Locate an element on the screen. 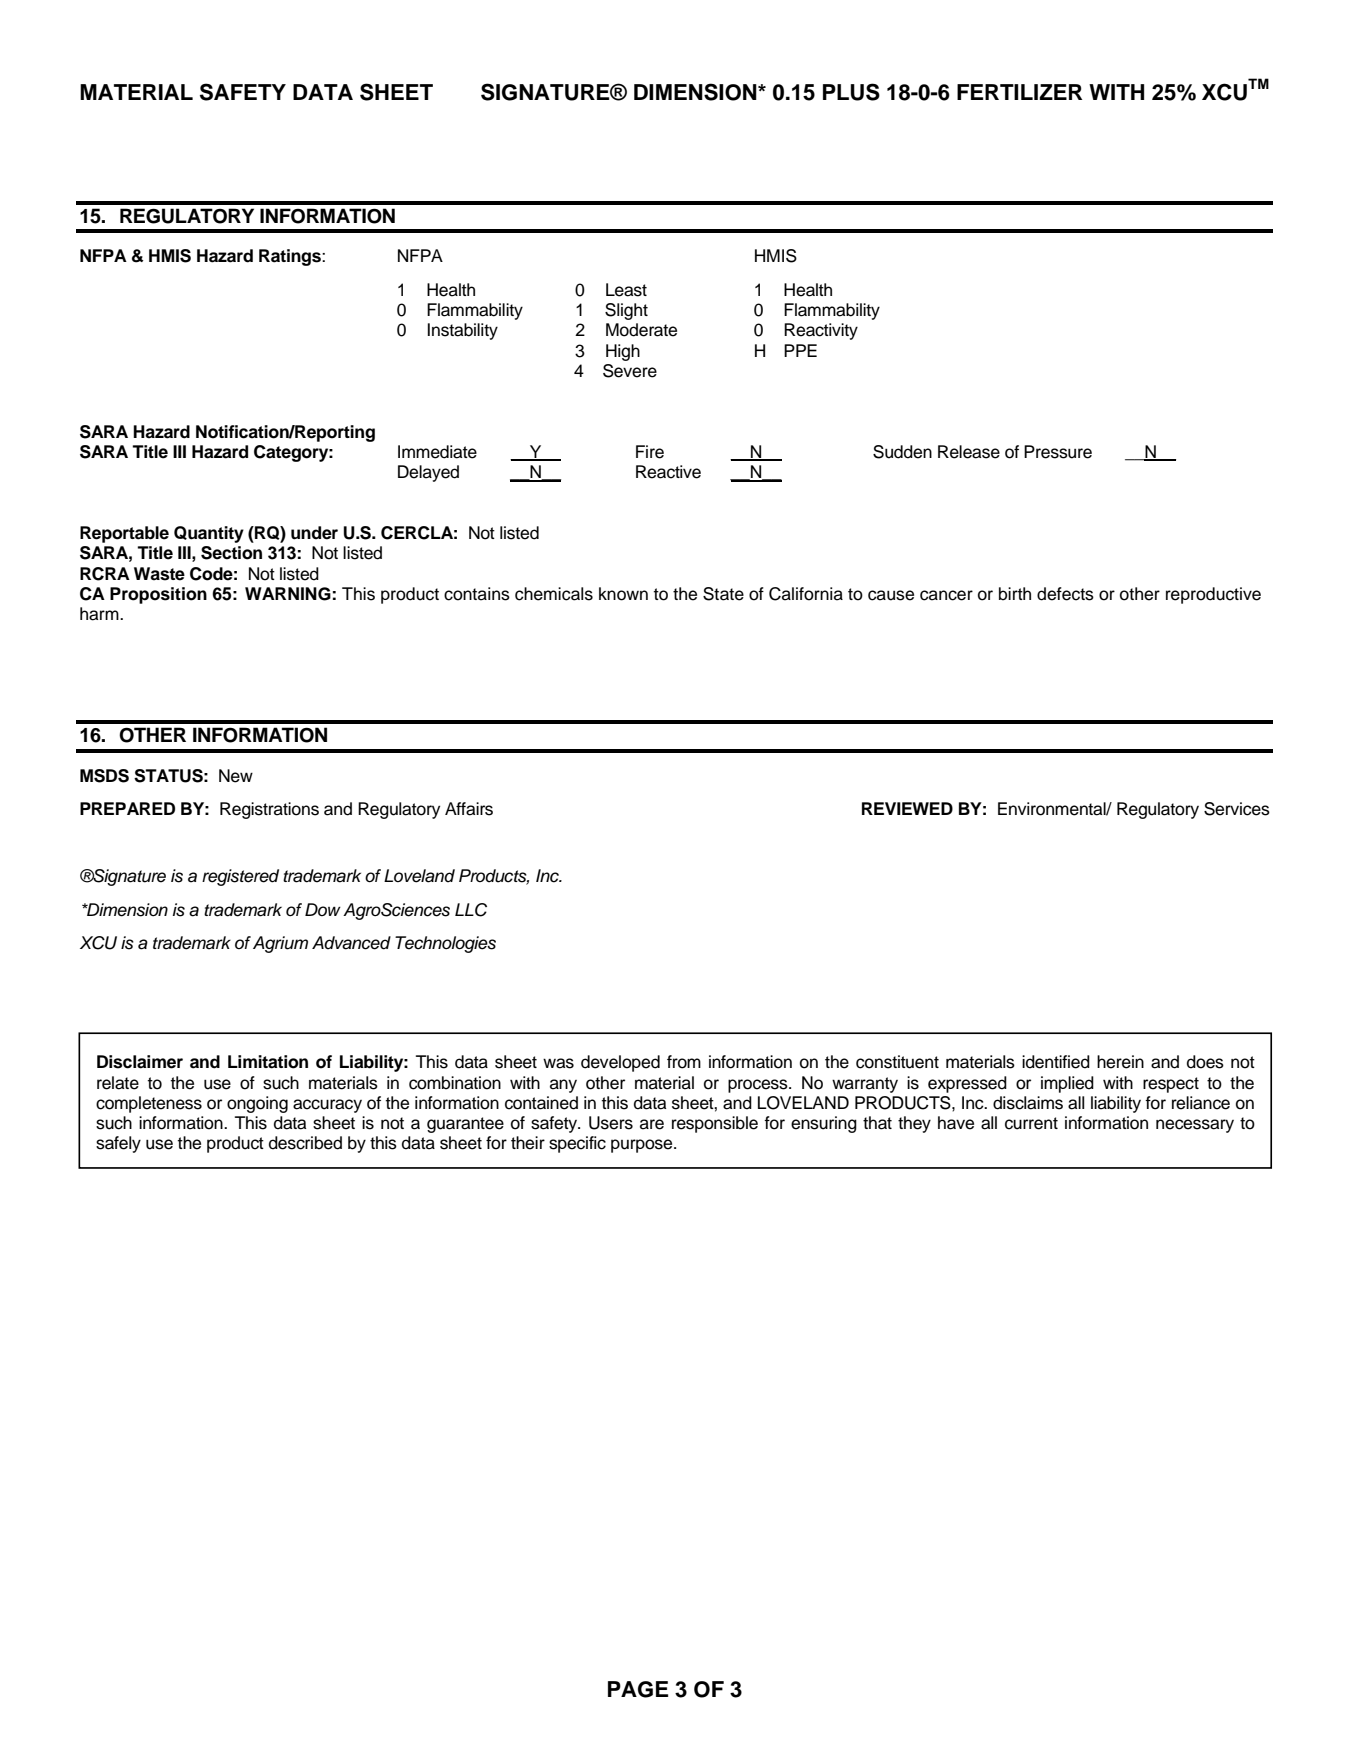  FERTILIZER is located at coordinates (1019, 92).
